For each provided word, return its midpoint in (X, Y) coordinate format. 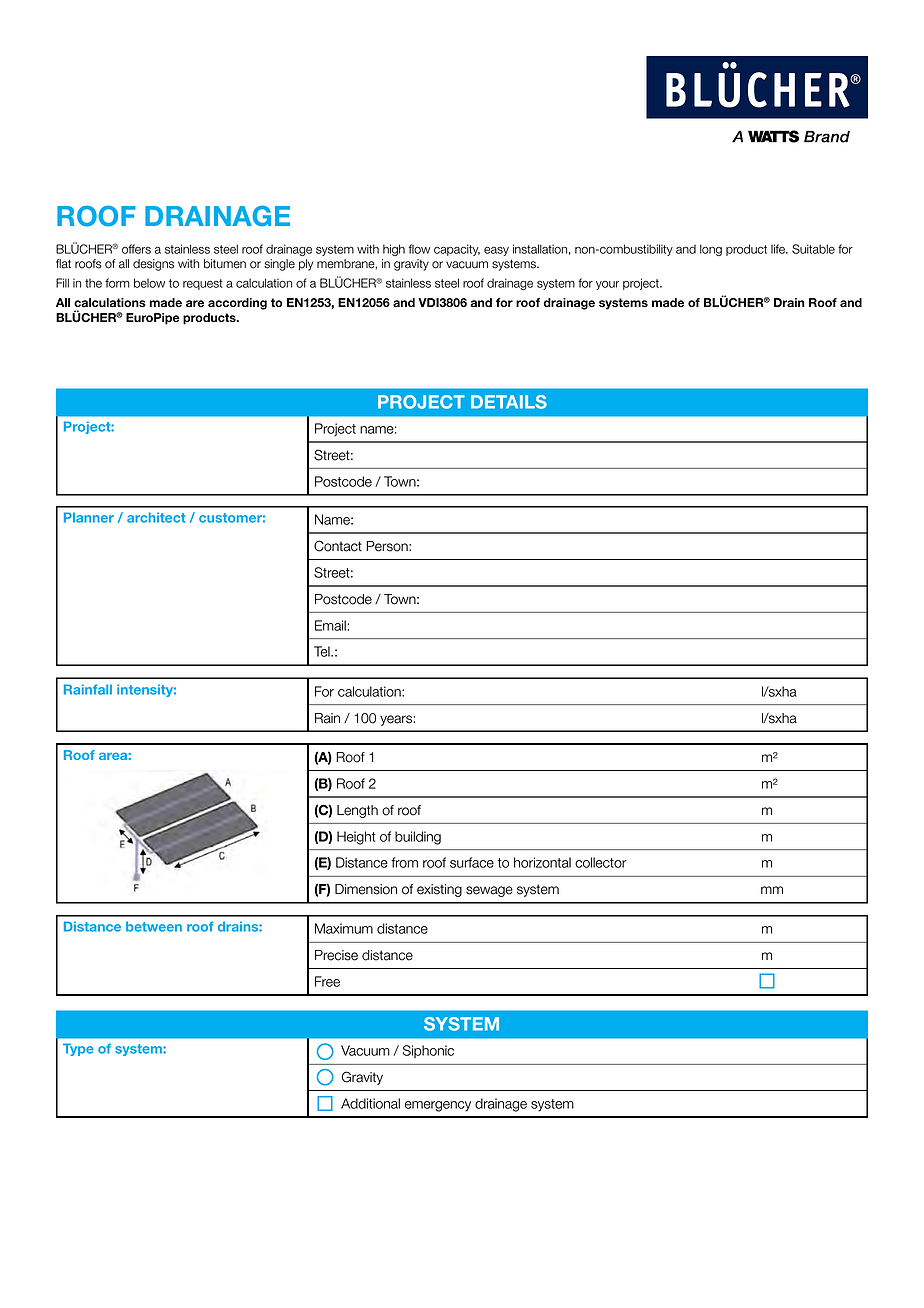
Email (331, 625)
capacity (457, 250)
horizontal (542, 862)
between (154, 926)
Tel (323, 651)
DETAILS (509, 402)
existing (439, 890)
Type (78, 1049)
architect (156, 517)
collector (601, 862)
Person (388, 546)
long (711, 250)
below (149, 283)
